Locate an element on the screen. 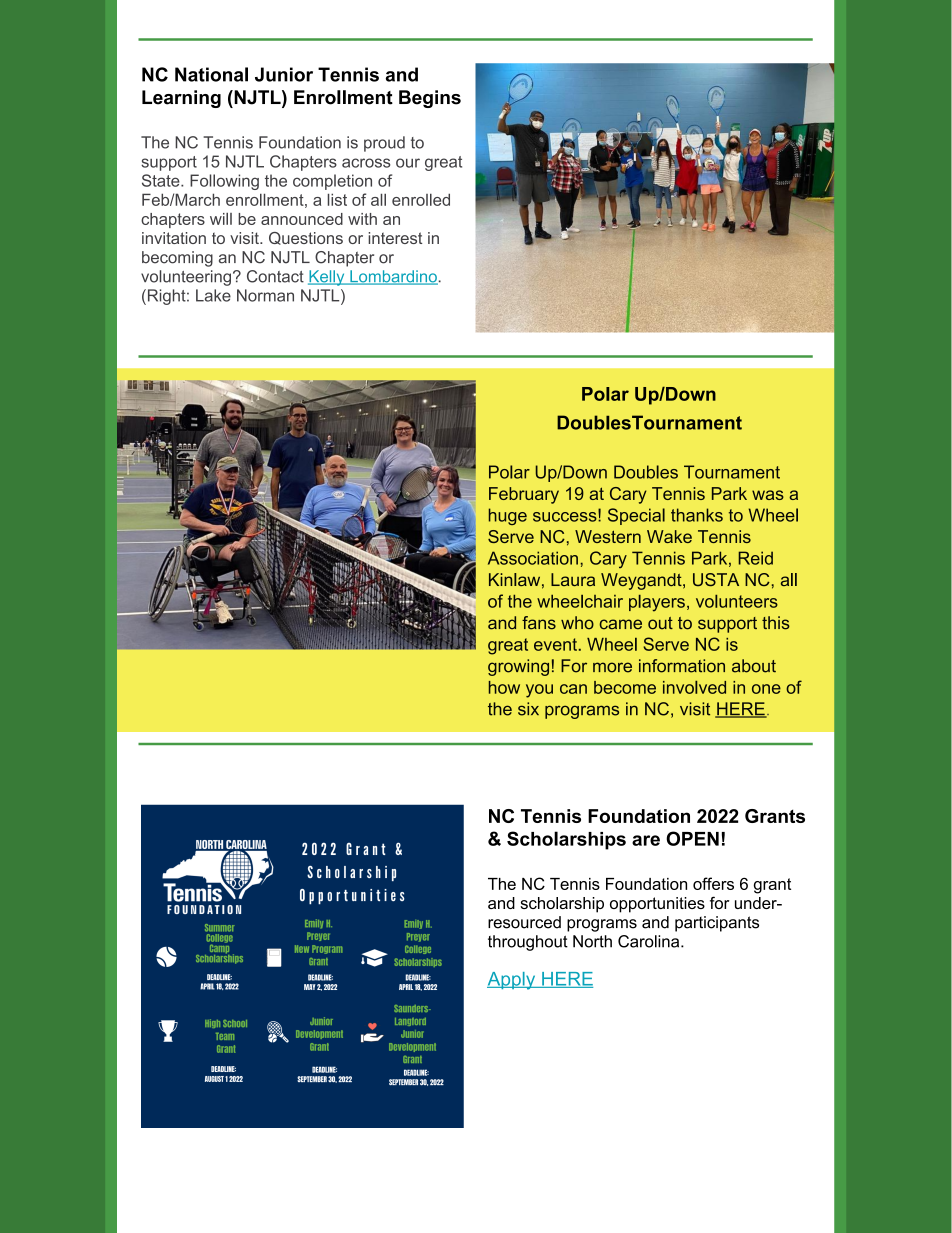 The image size is (952, 1233). Begins is located at coordinates (430, 99).
